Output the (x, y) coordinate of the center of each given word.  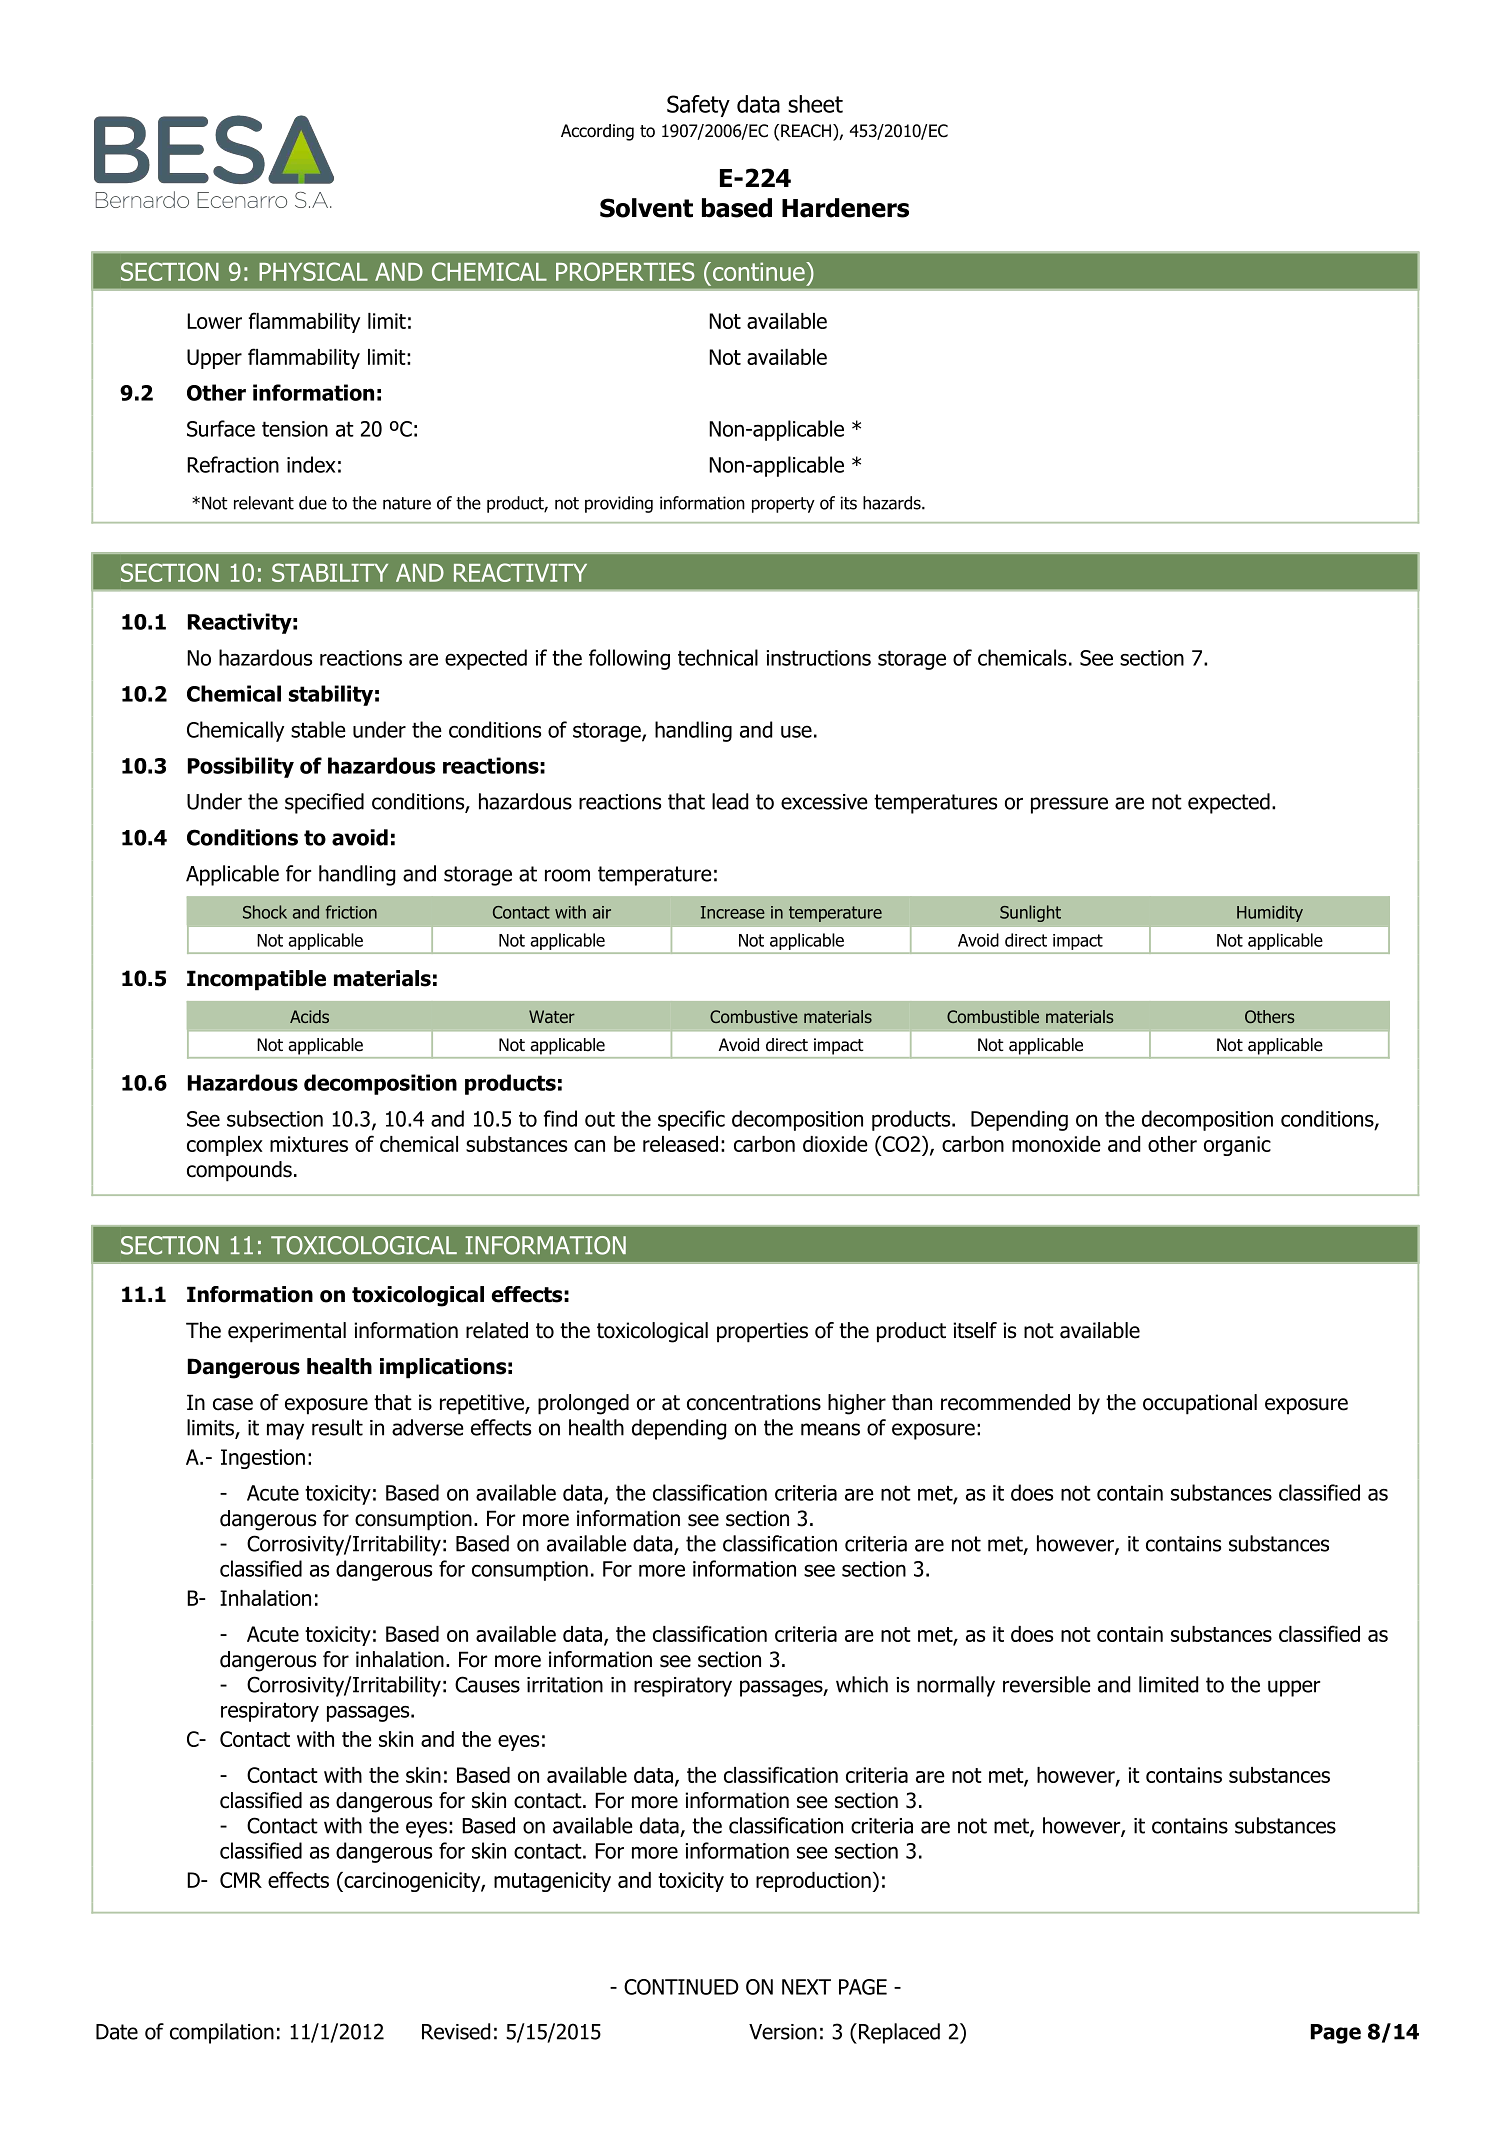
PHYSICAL (313, 271)
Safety (698, 106)
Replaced (899, 2033)
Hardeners (845, 208)
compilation (222, 2033)
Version (783, 2032)
